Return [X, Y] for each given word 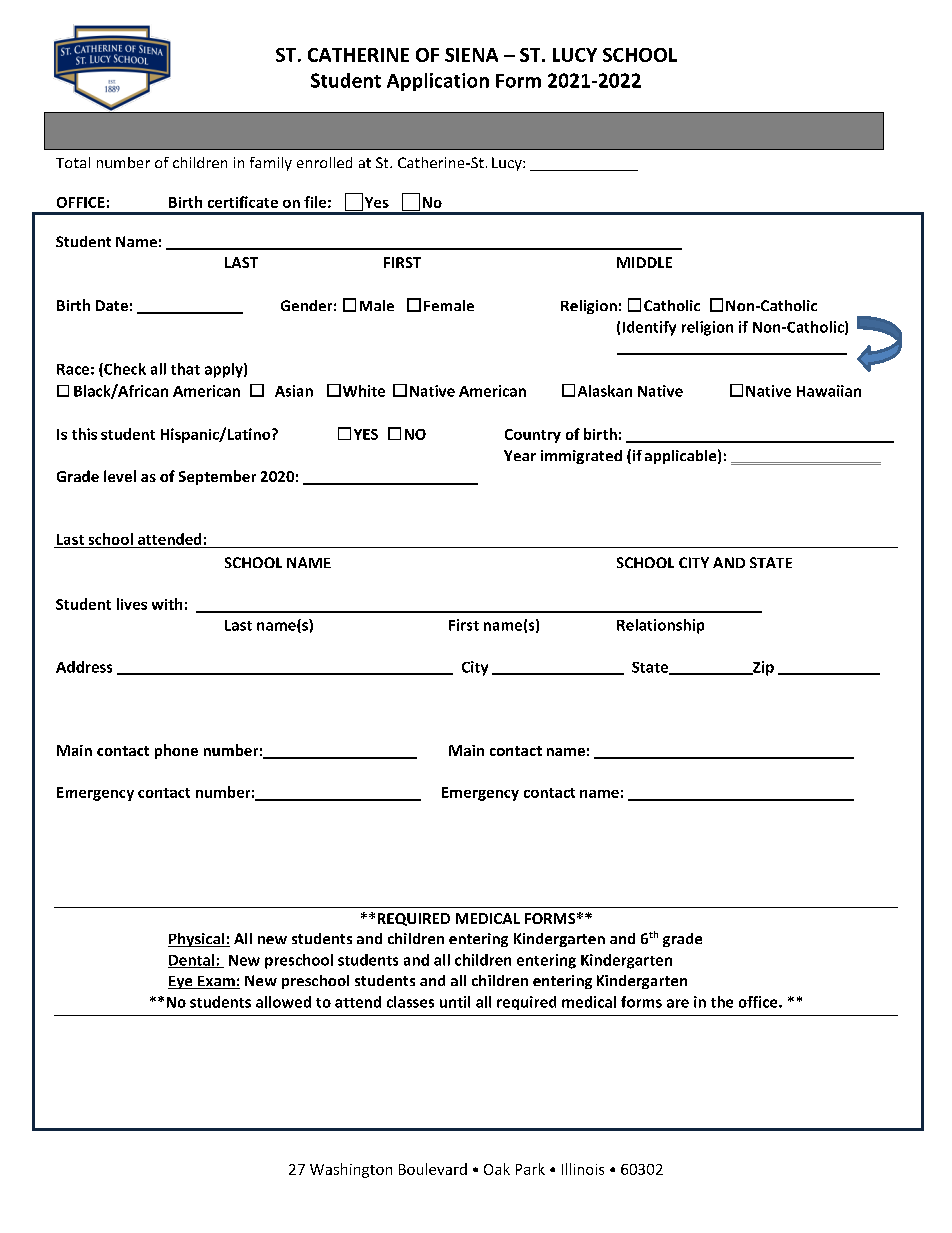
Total [73, 162]
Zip [762, 668]
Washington [351, 1170]
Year [520, 455]
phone [176, 751]
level [120, 476]
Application [438, 82]
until [455, 1002]
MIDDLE [644, 262]
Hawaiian [829, 391]
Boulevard [433, 1169]
